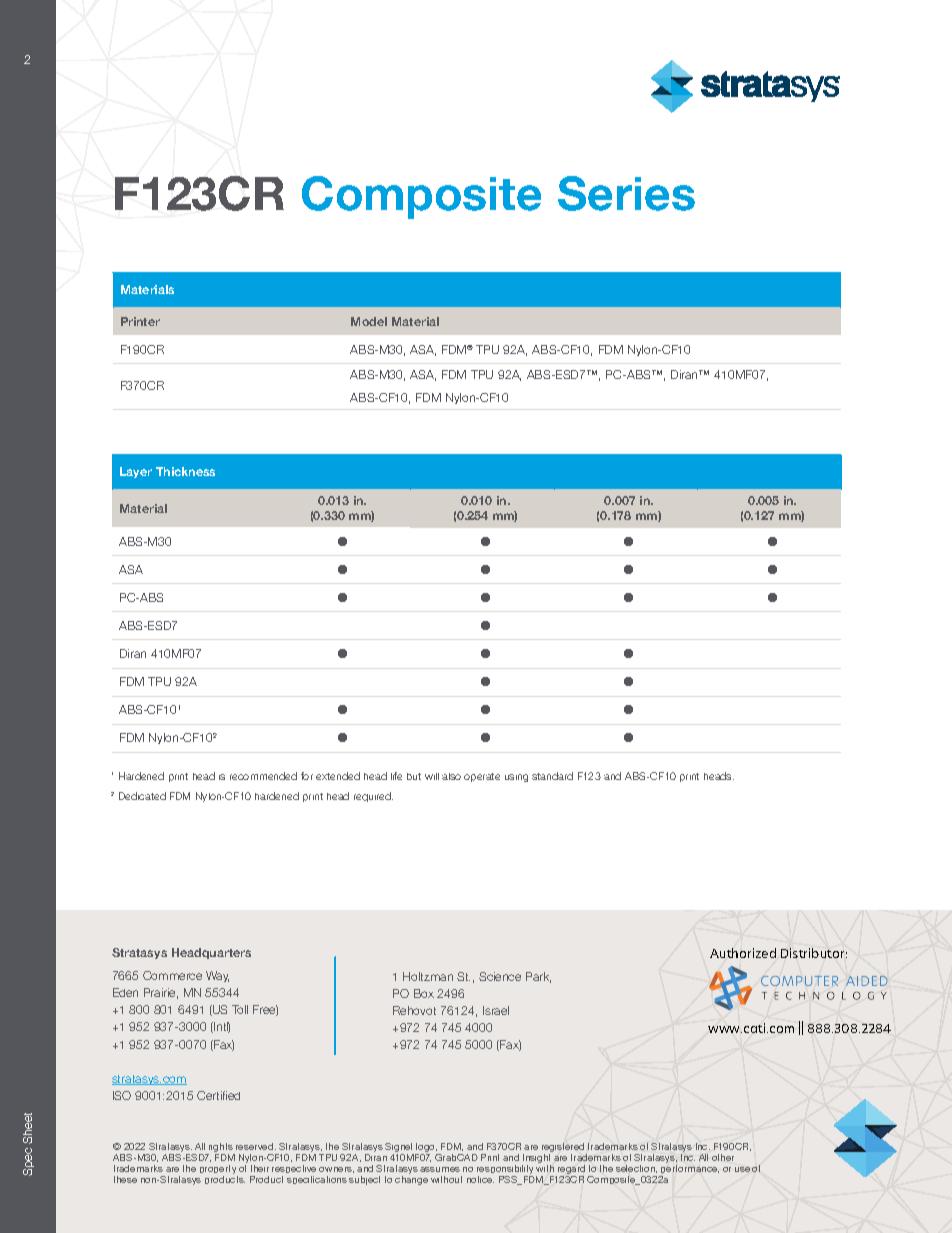  I want to click on Box, so click(424, 993).
